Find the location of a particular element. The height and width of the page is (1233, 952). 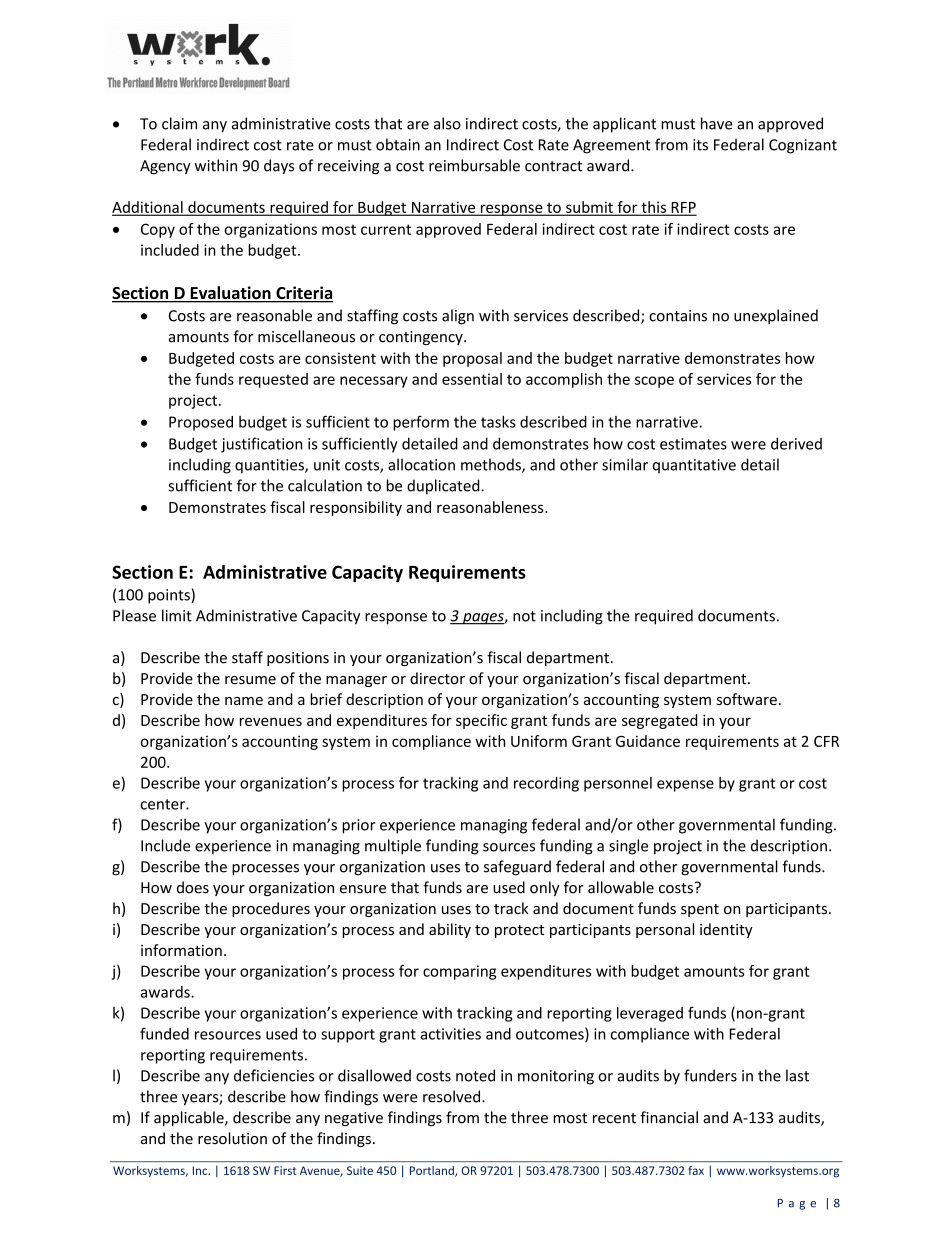

spent is located at coordinates (700, 910).
